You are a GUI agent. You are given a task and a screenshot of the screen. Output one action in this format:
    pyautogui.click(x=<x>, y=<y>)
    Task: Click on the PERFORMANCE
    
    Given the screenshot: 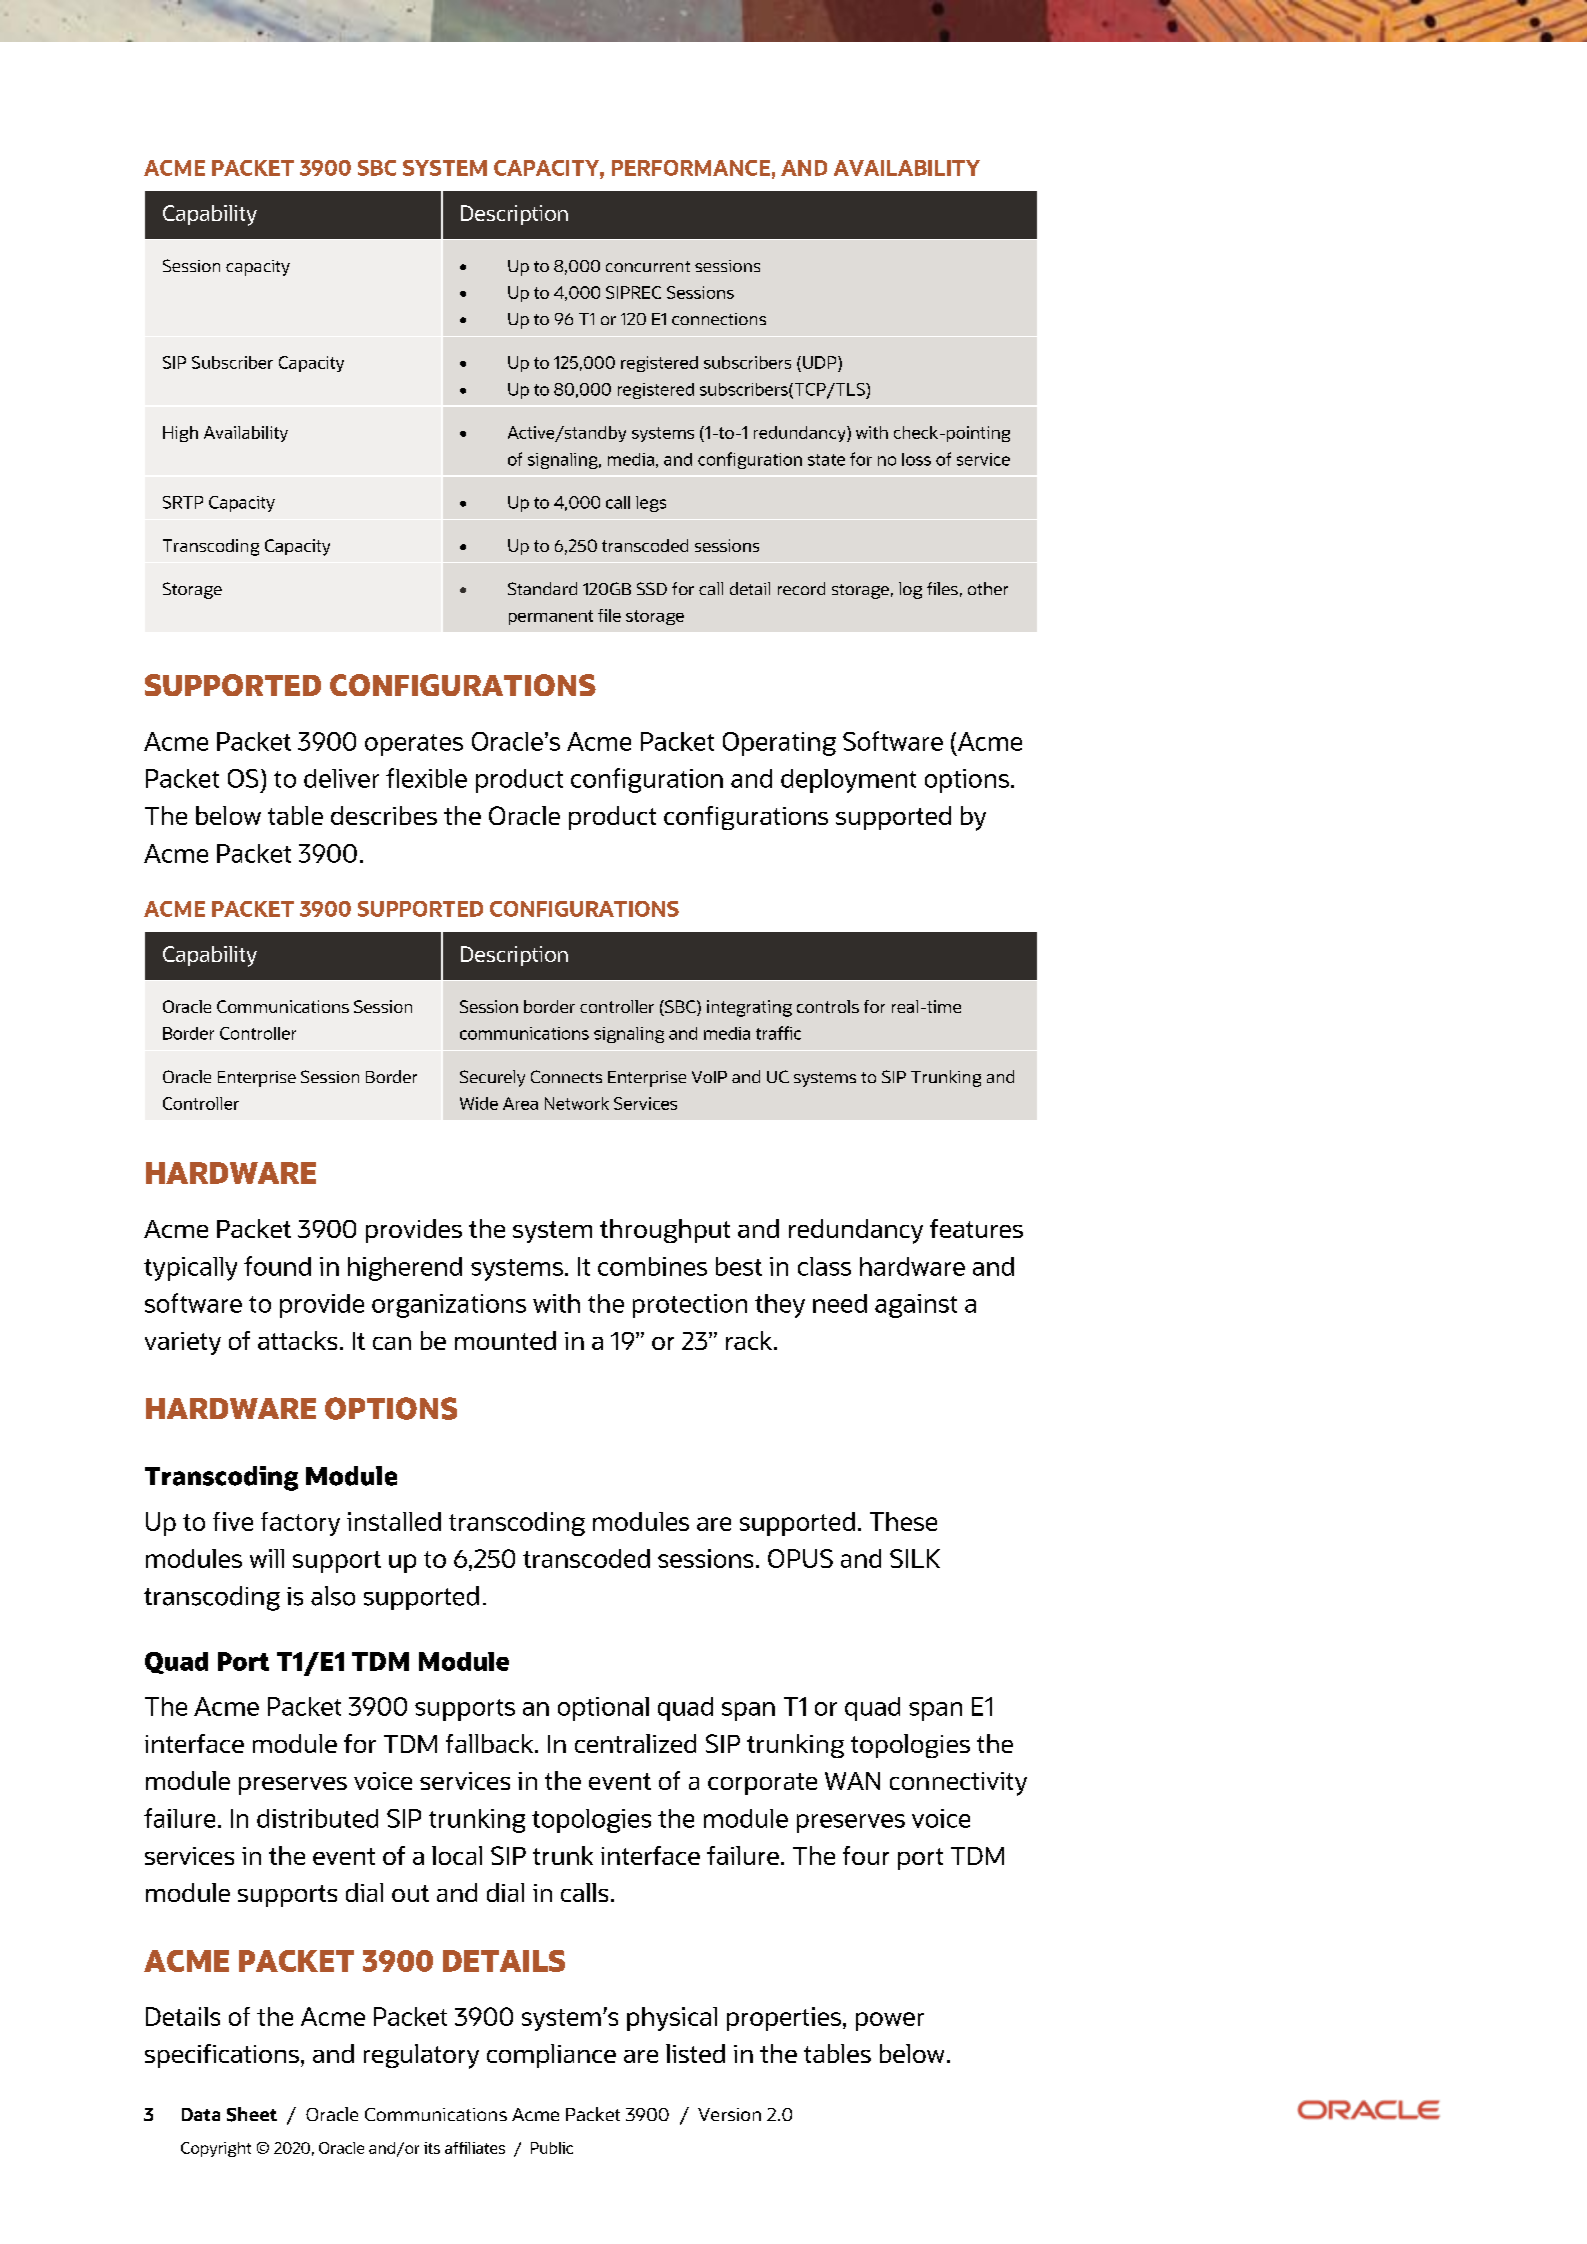 What is the action you would take?
    pyautogui.click(x=691, y=168)
